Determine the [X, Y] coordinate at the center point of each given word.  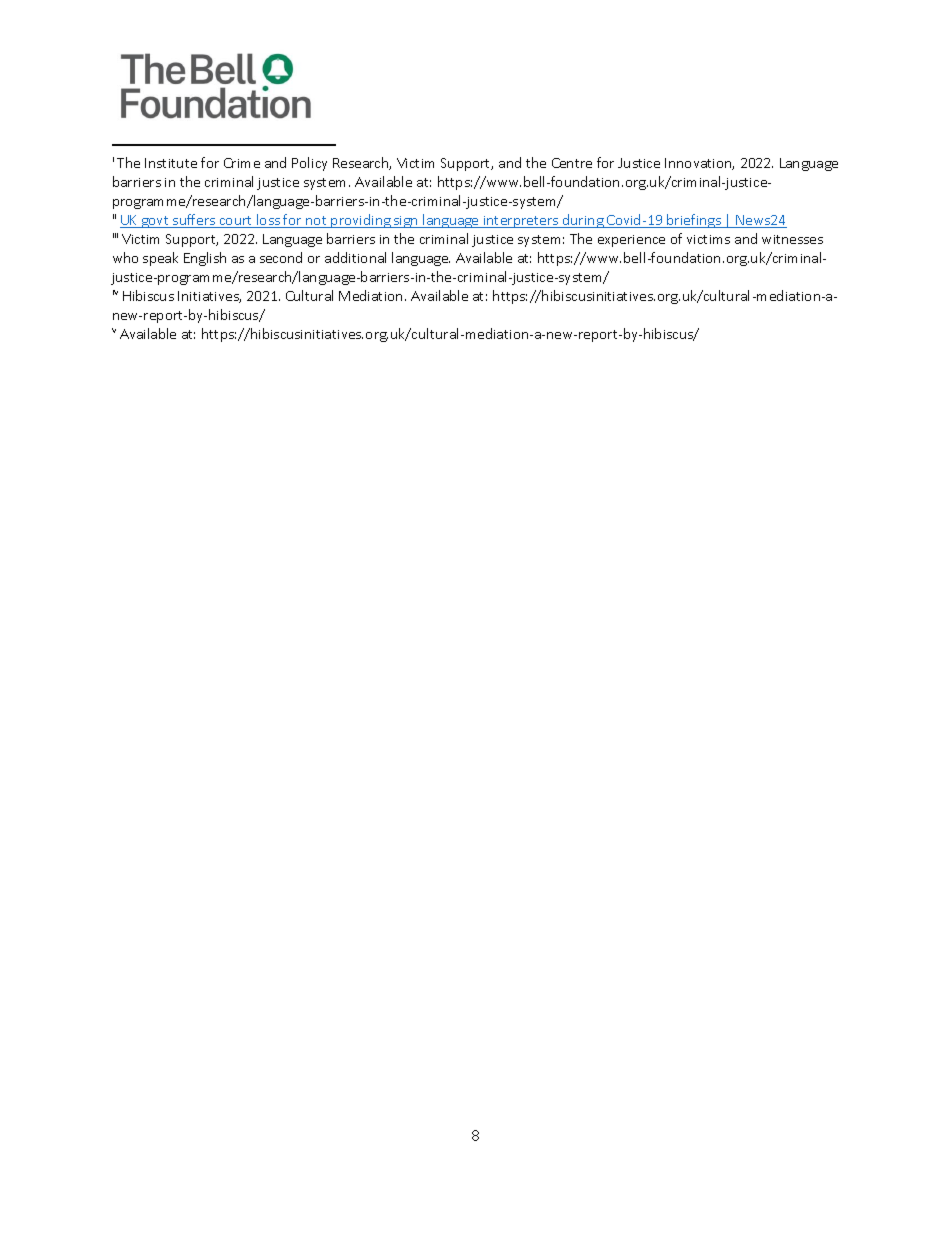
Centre [572, 163]
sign [406, 222]
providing [361, 221]
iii [115, 235]
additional [355, 257]
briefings [694, 221]
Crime [242, 163]
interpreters [521, 222]
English [205, 259]
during [583, 221]
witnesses [792, 239]
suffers [194, 221]
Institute [171, 163]
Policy [309, 164]
